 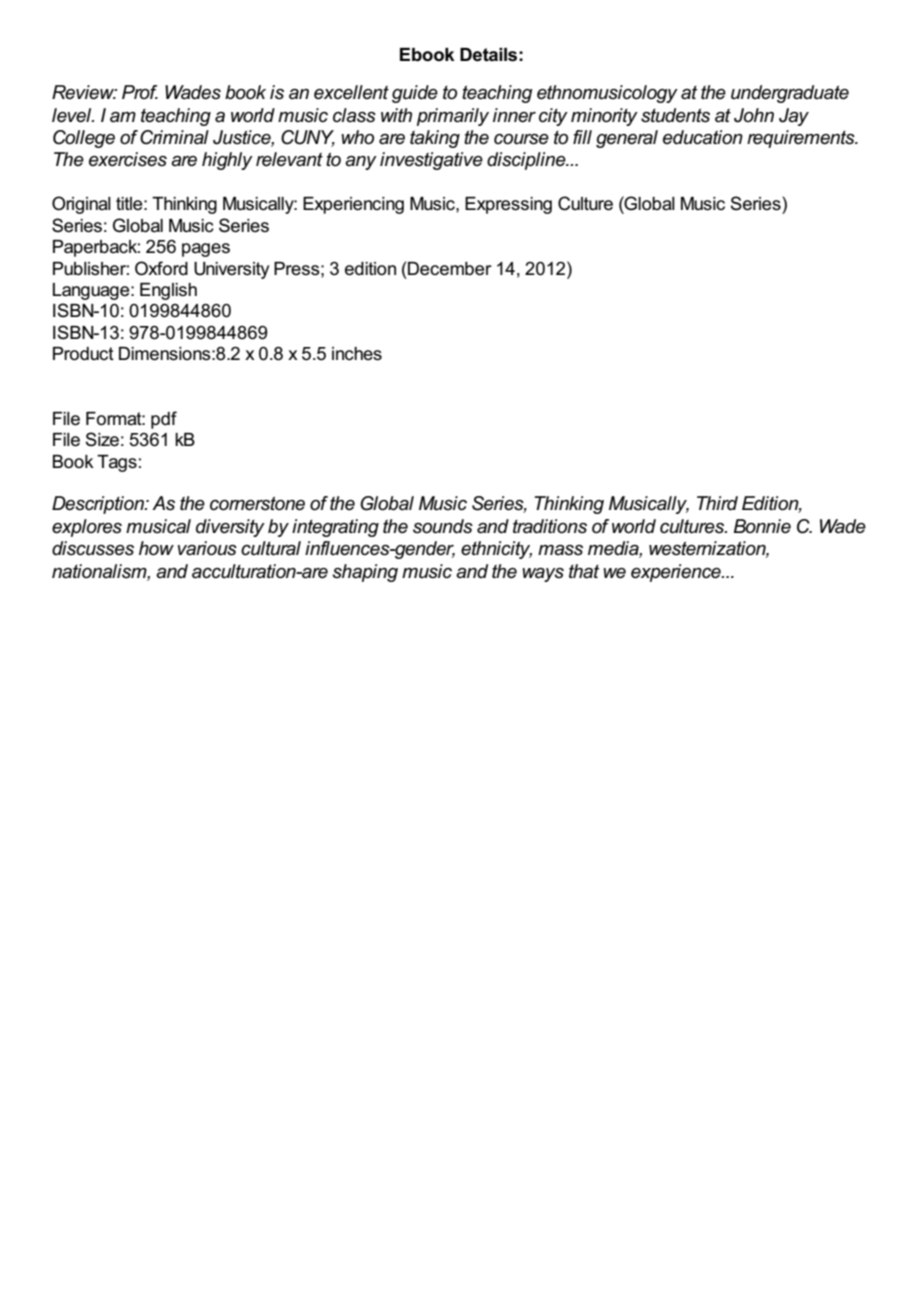 What do you see at coordinates (717, 503) in the image?
I see `Third` at bounding box center [717, 503].
